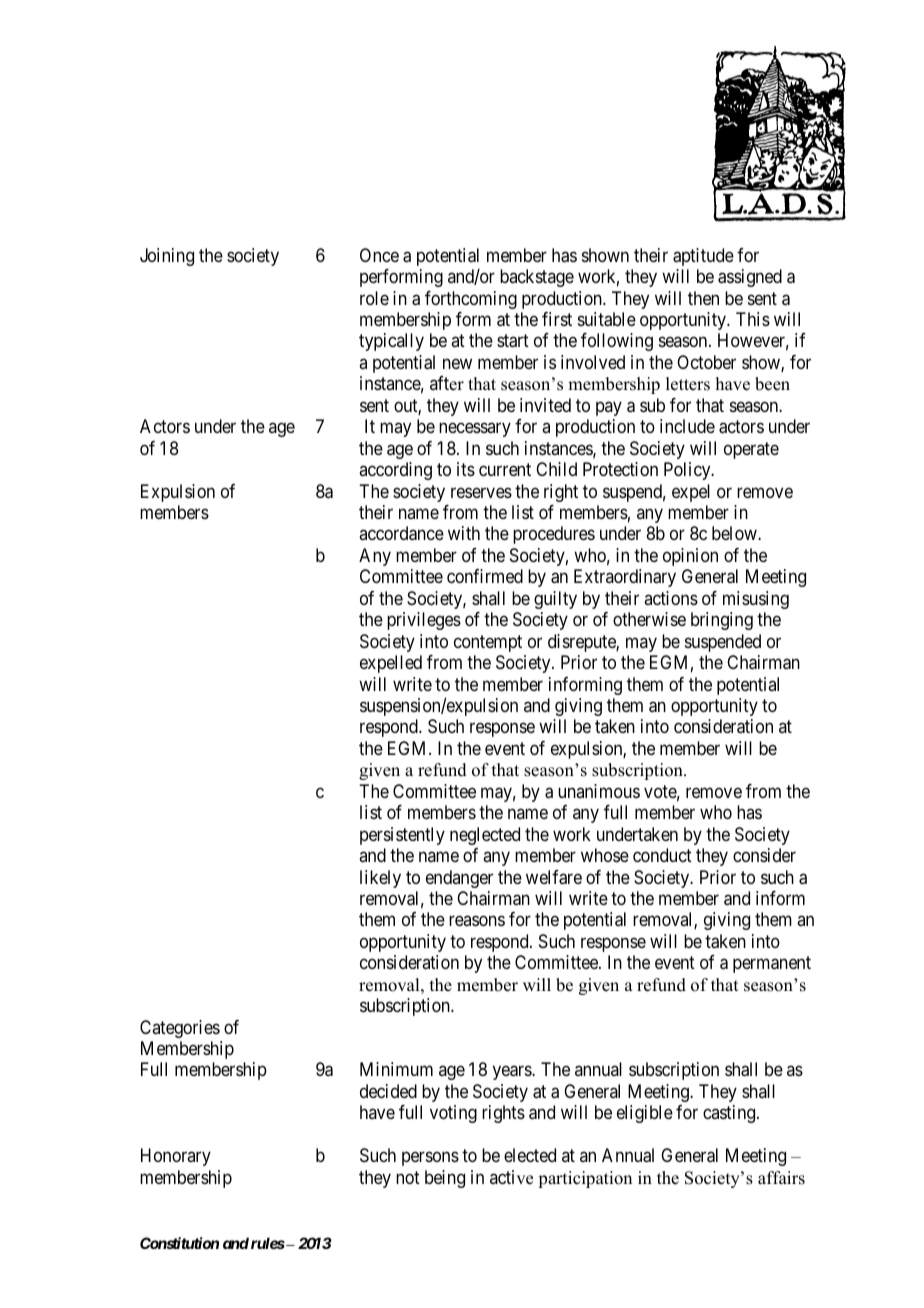  Describe the element at coordinates (167, 257) in the document. I see `Joining` at that location.
